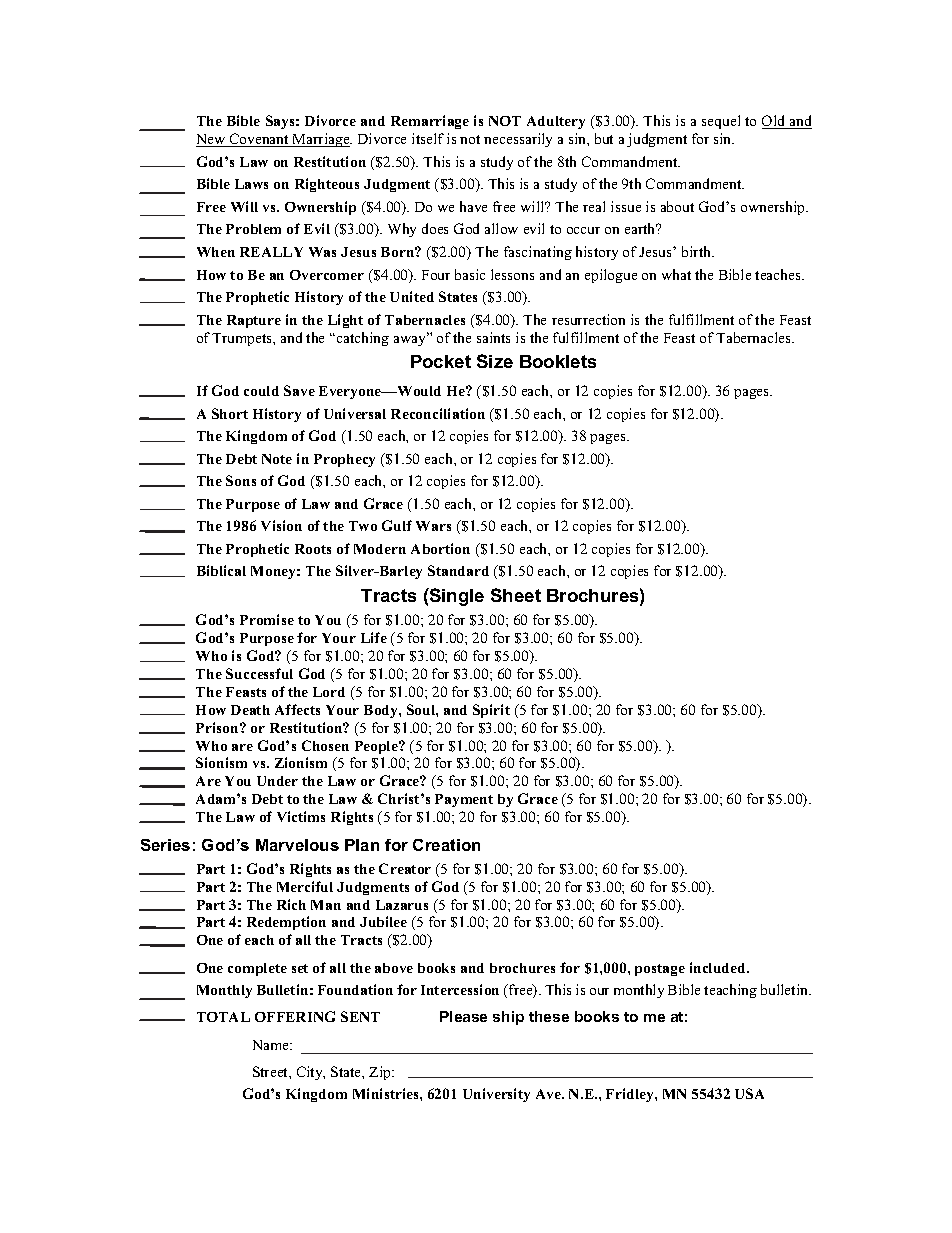 The width and height of the screenshot is (952, 1233). Describe the element at coordinates (267, 619) in the screenshot. I see `Promise` at that location.
